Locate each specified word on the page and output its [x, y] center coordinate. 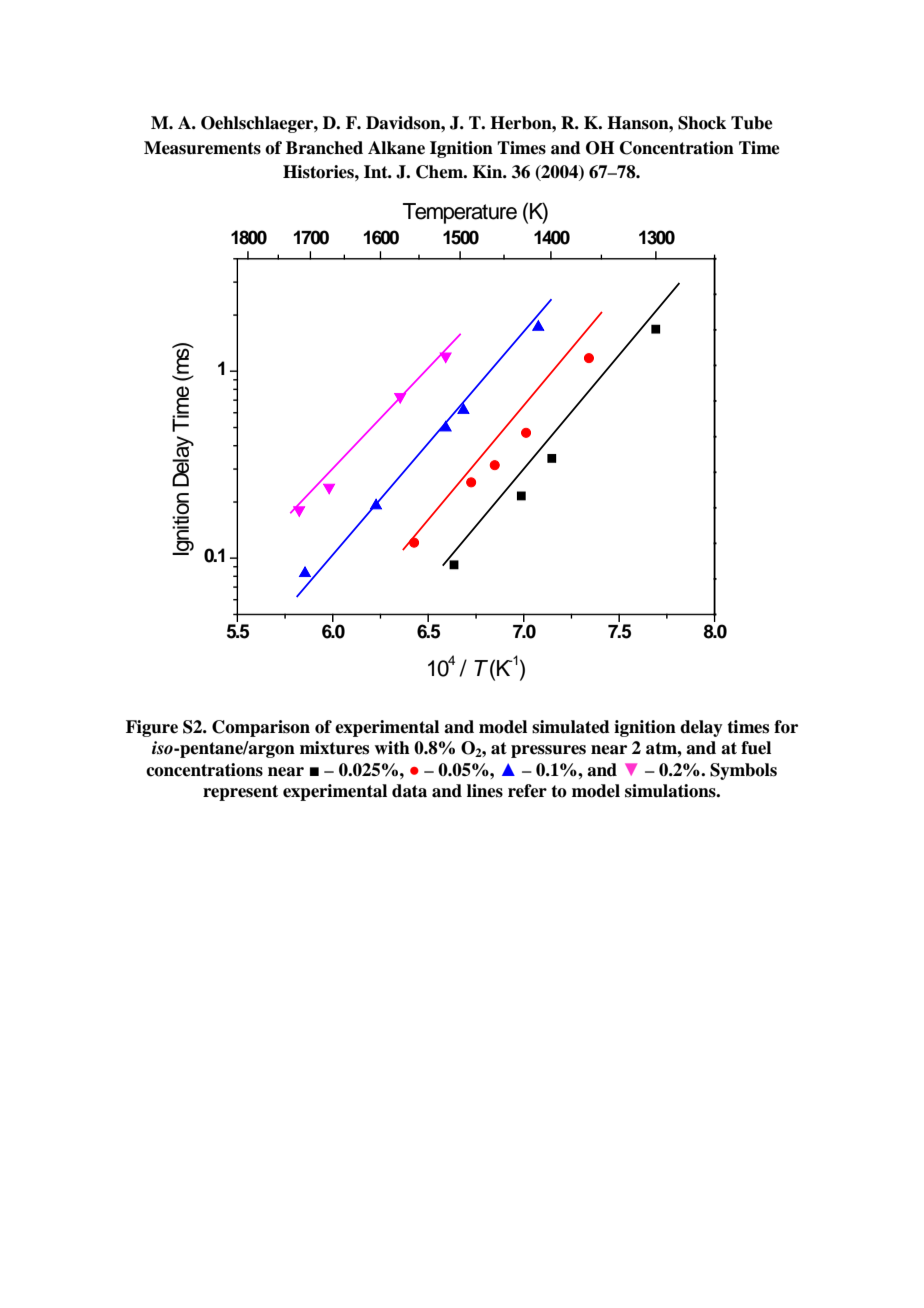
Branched [324, 148]
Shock [702, 123]
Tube [752, 123]
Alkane [396, 148]
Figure [152, 728]
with [392, 747]
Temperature [460, 213]
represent [240, 793]
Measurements [202, 148]
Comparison [261, 728]
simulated [571, 727]
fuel [756, 748]
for [786, 727]
